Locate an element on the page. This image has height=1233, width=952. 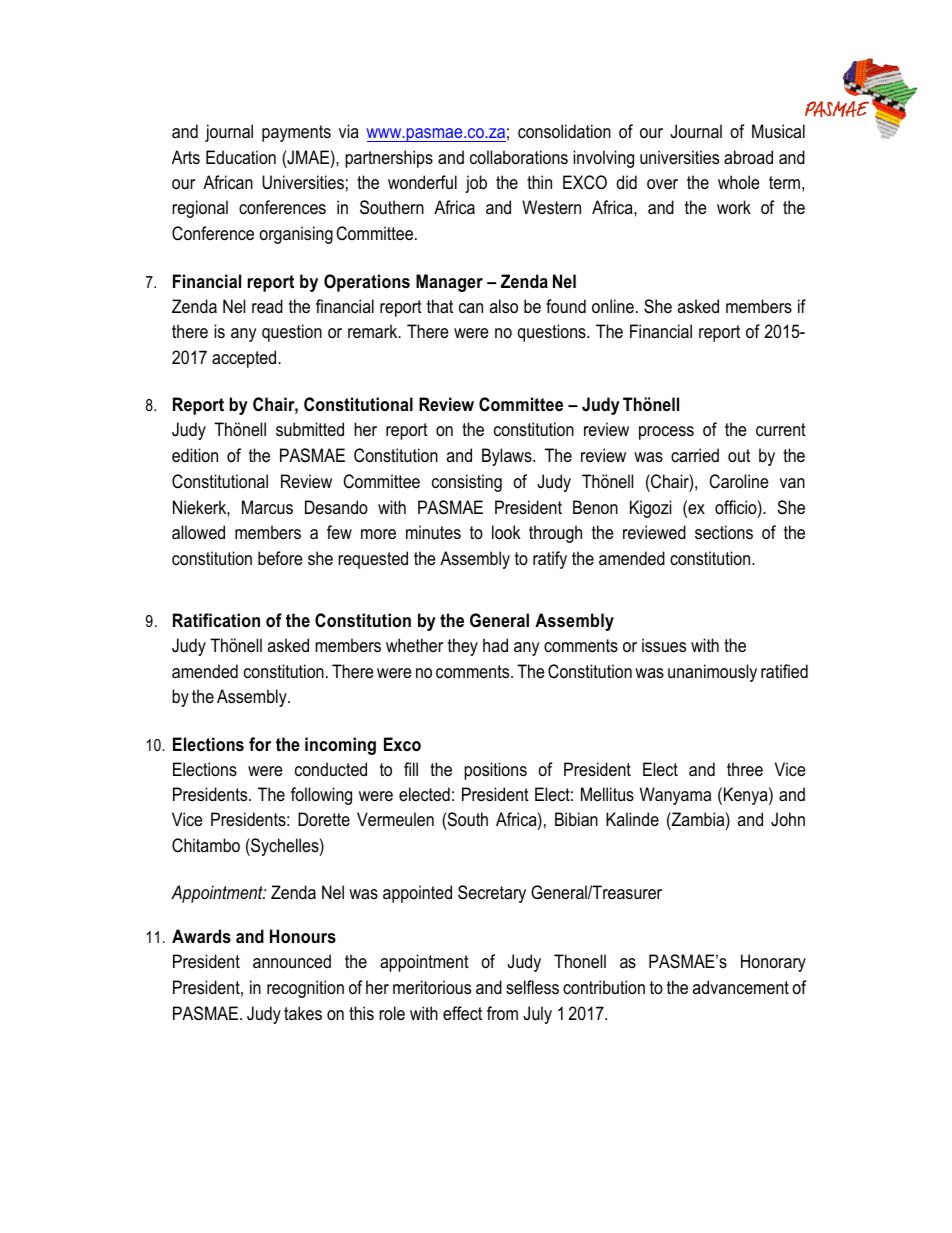
submitted is located at coordinates (310, 429).
